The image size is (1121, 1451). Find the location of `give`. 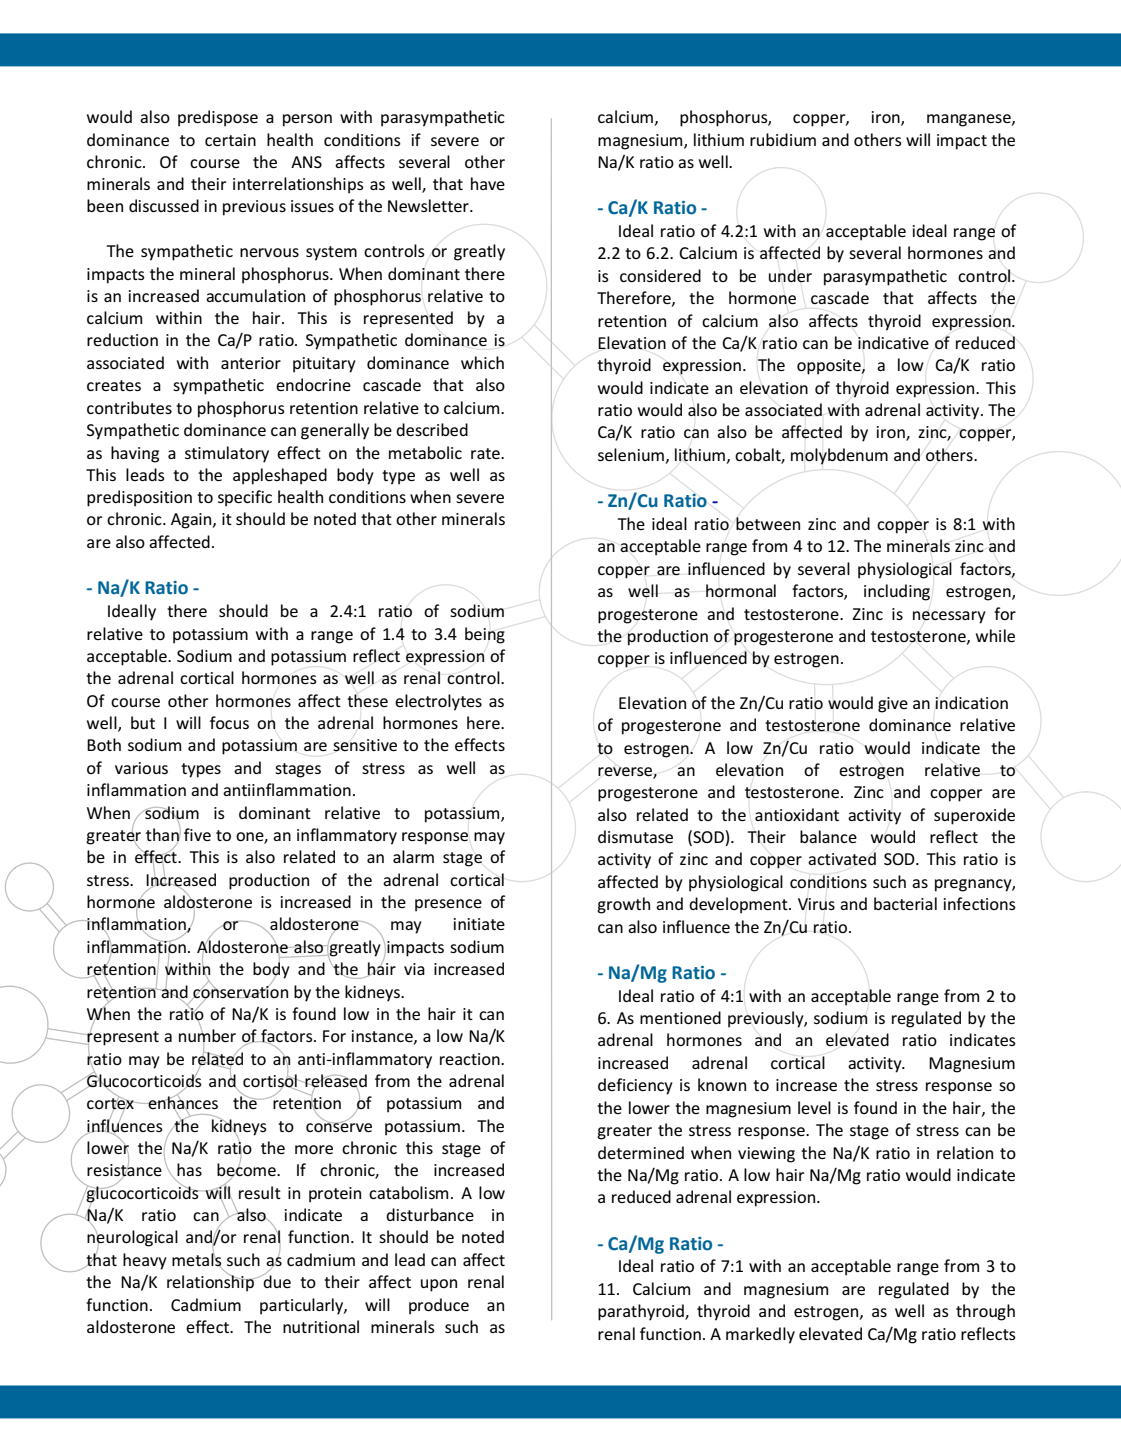

give is located at coordinates (893, 705).
